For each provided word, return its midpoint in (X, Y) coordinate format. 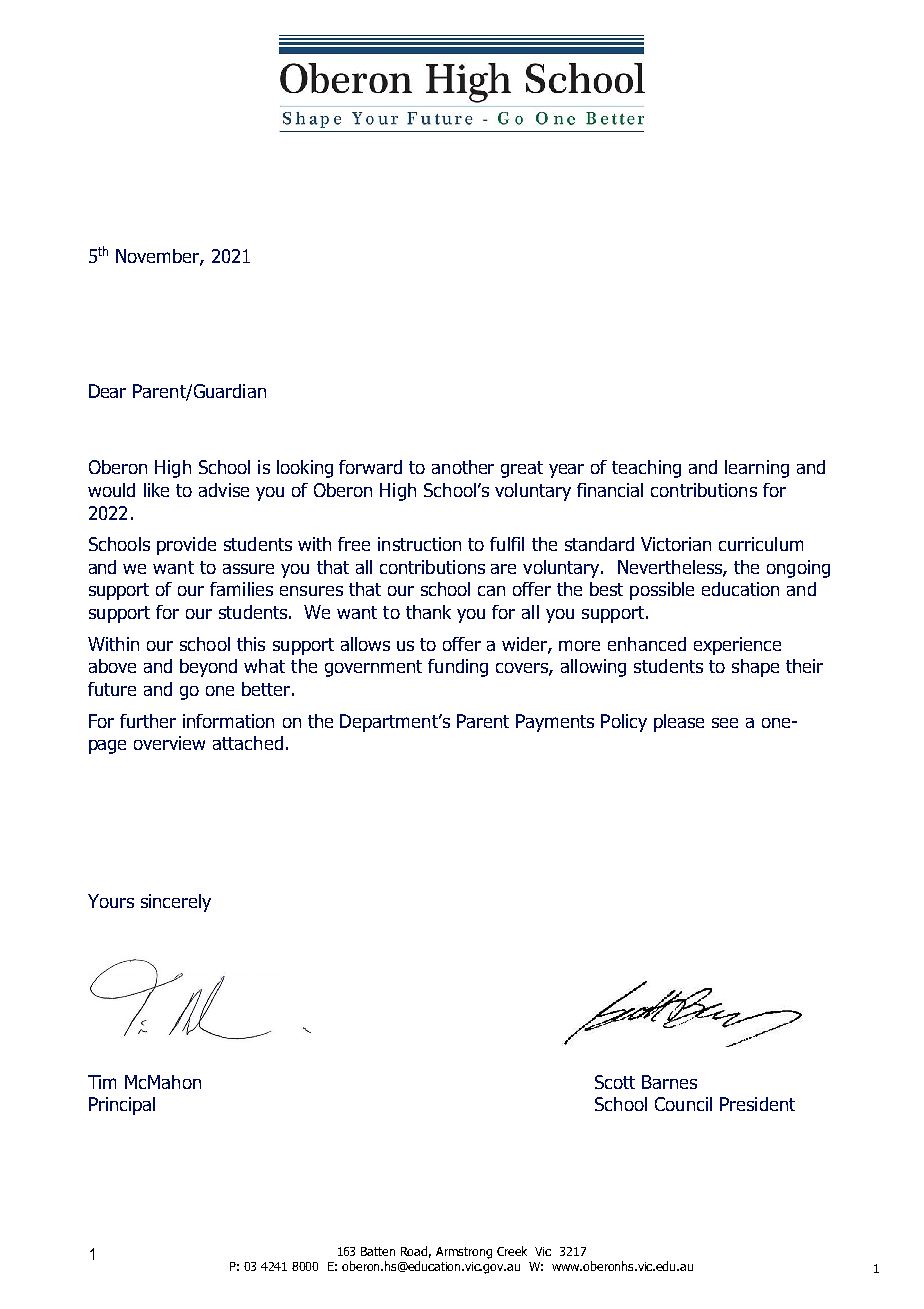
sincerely (176, 903)
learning (757, 469)
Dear (107, 391)
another (463, 467)
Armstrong (464, 1253)
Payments (555, 723)
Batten (378, 1251)
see (725, 723)
